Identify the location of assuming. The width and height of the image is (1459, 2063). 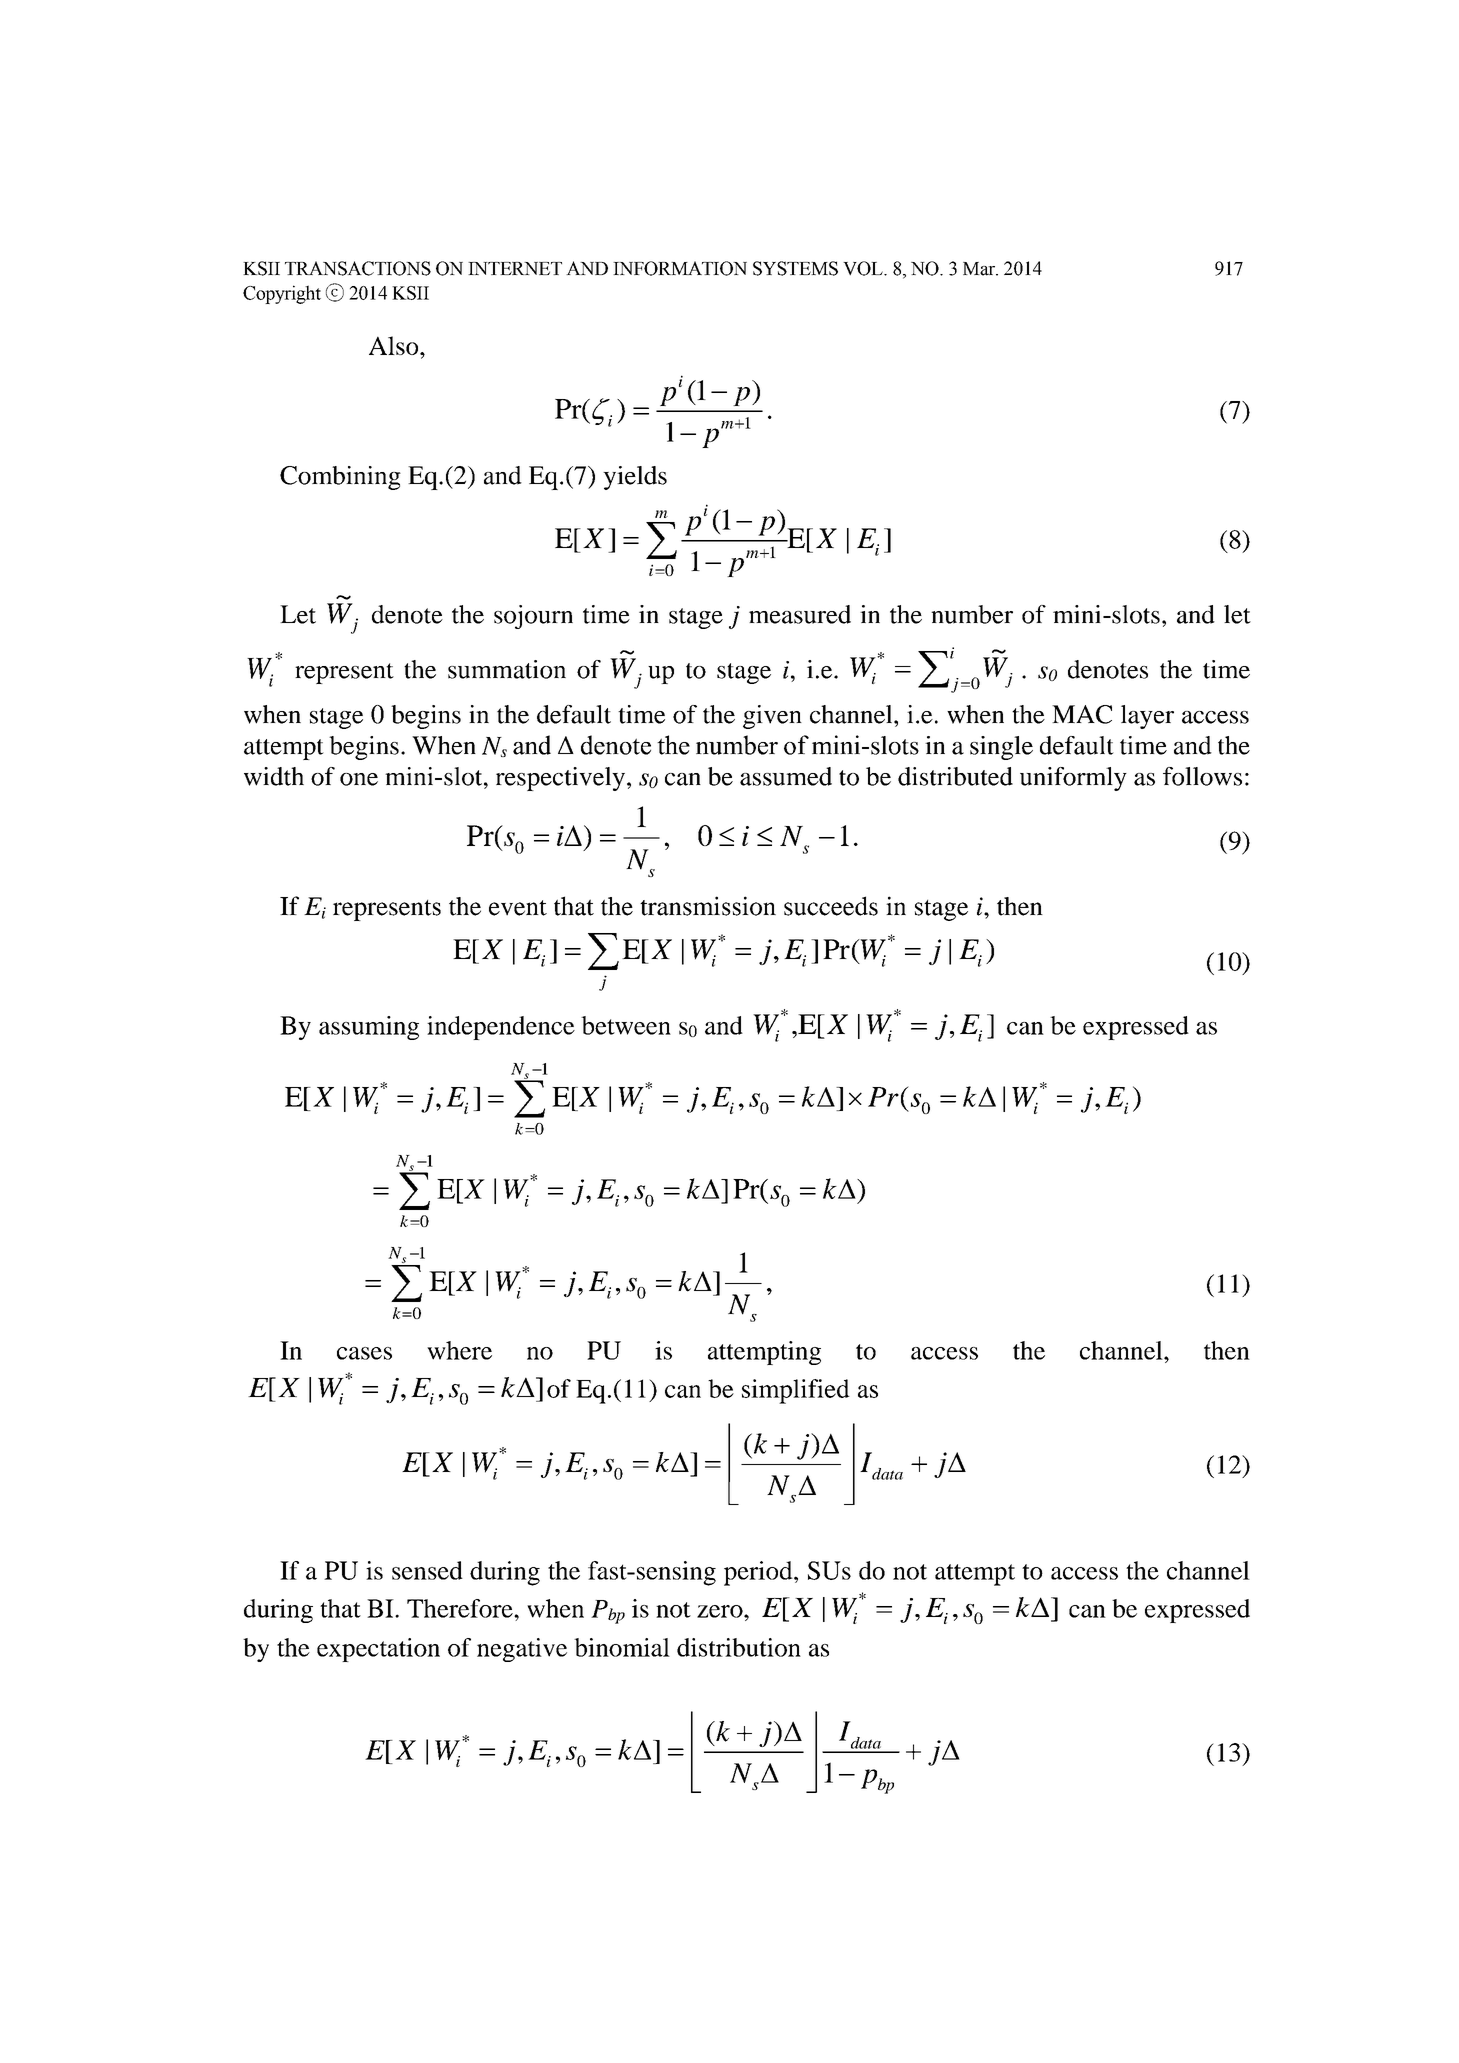
(369, 1028).
